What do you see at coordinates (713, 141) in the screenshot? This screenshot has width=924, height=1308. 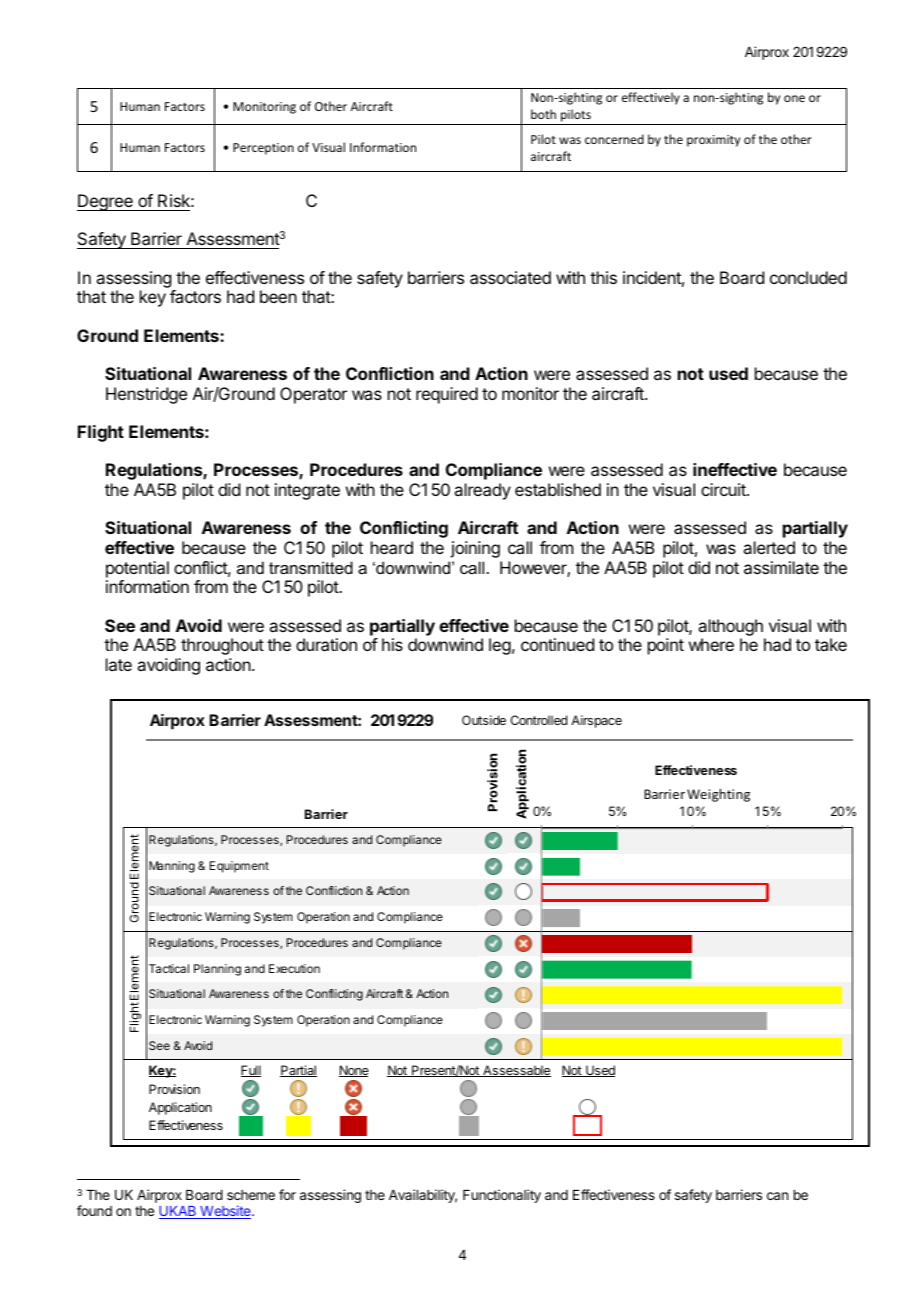 I see `proximity` at bounding box center [713, 141].
